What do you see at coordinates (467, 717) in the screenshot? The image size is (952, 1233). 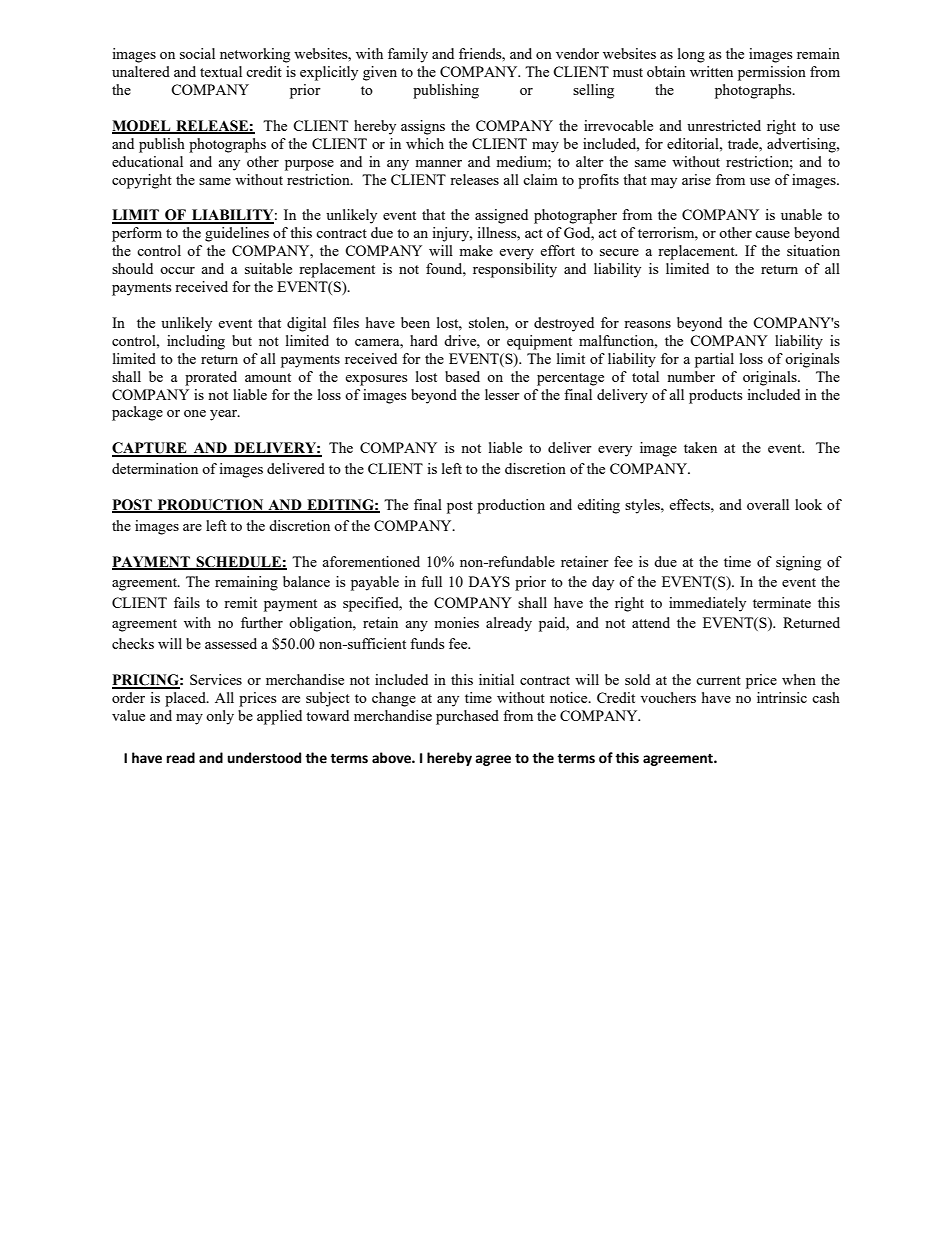 I see `purchased` at bounding box center [467, 717].
